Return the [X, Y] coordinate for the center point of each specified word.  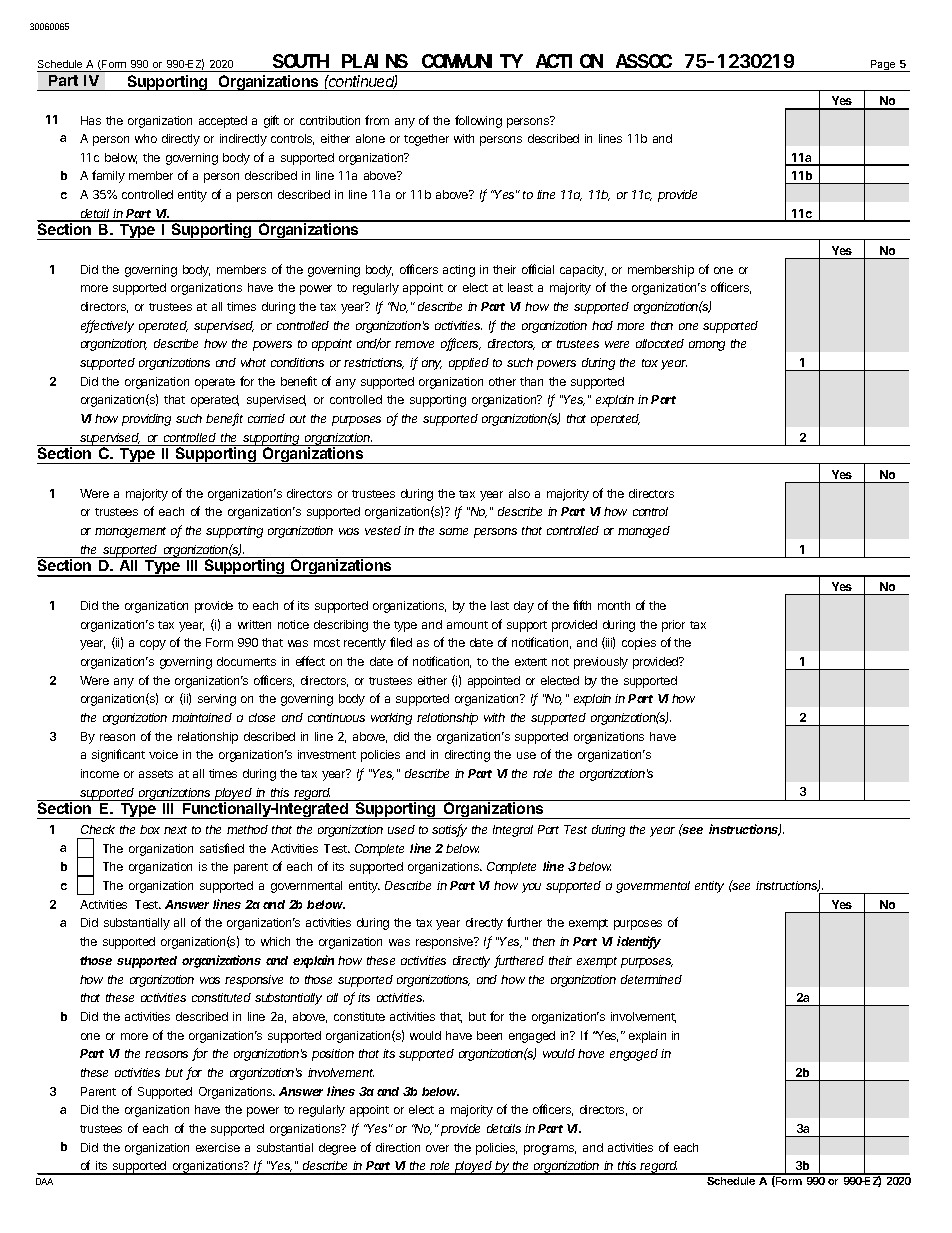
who [146, 138]
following [478, 121]
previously [601, 663]
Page [883, 66]
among [707, 346]
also [519, 493]
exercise [218, 1147]
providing [146, 420]
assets [156, 774]
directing [467, 756]
